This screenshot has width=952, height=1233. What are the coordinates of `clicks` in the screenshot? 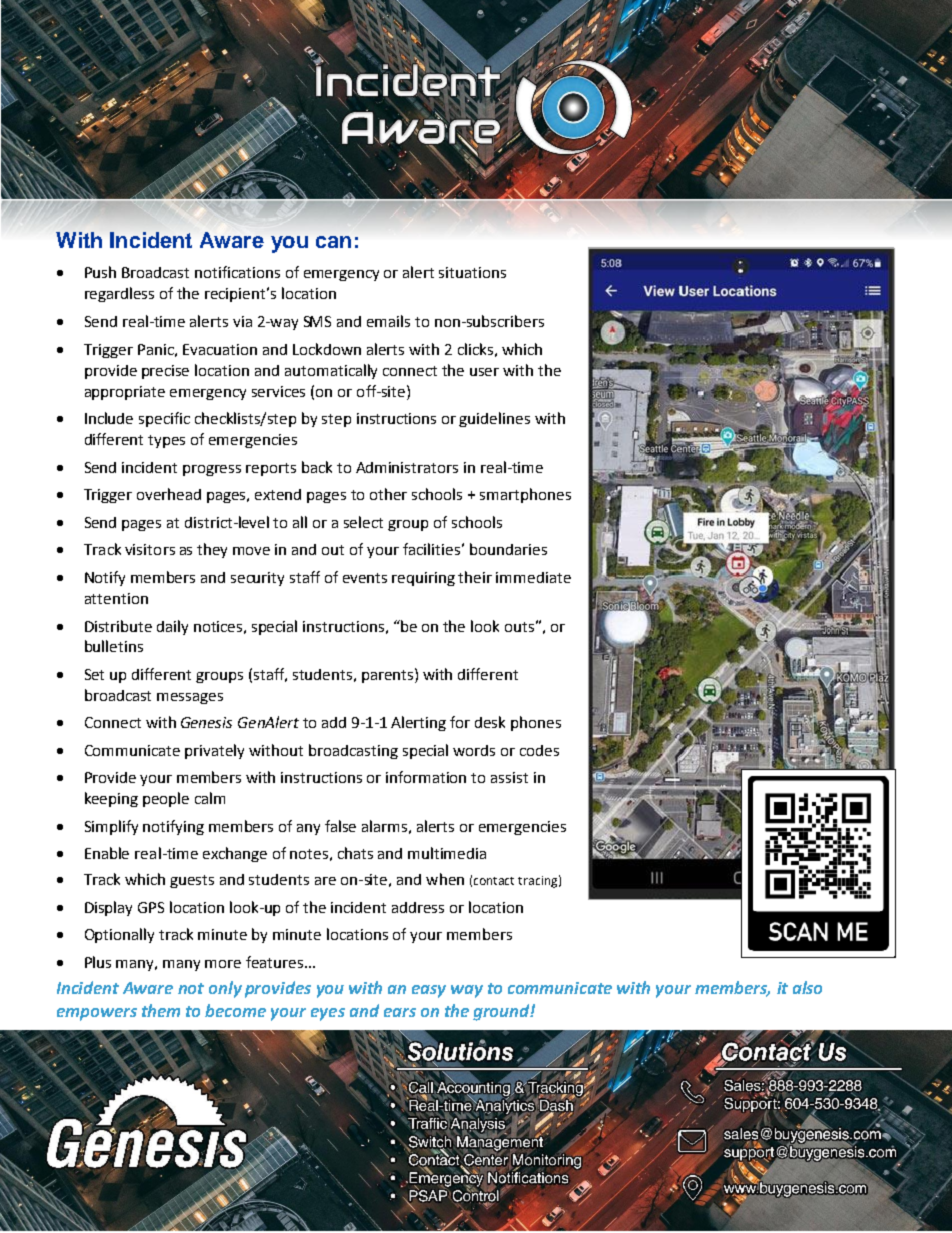 It's located at (475, 349).
